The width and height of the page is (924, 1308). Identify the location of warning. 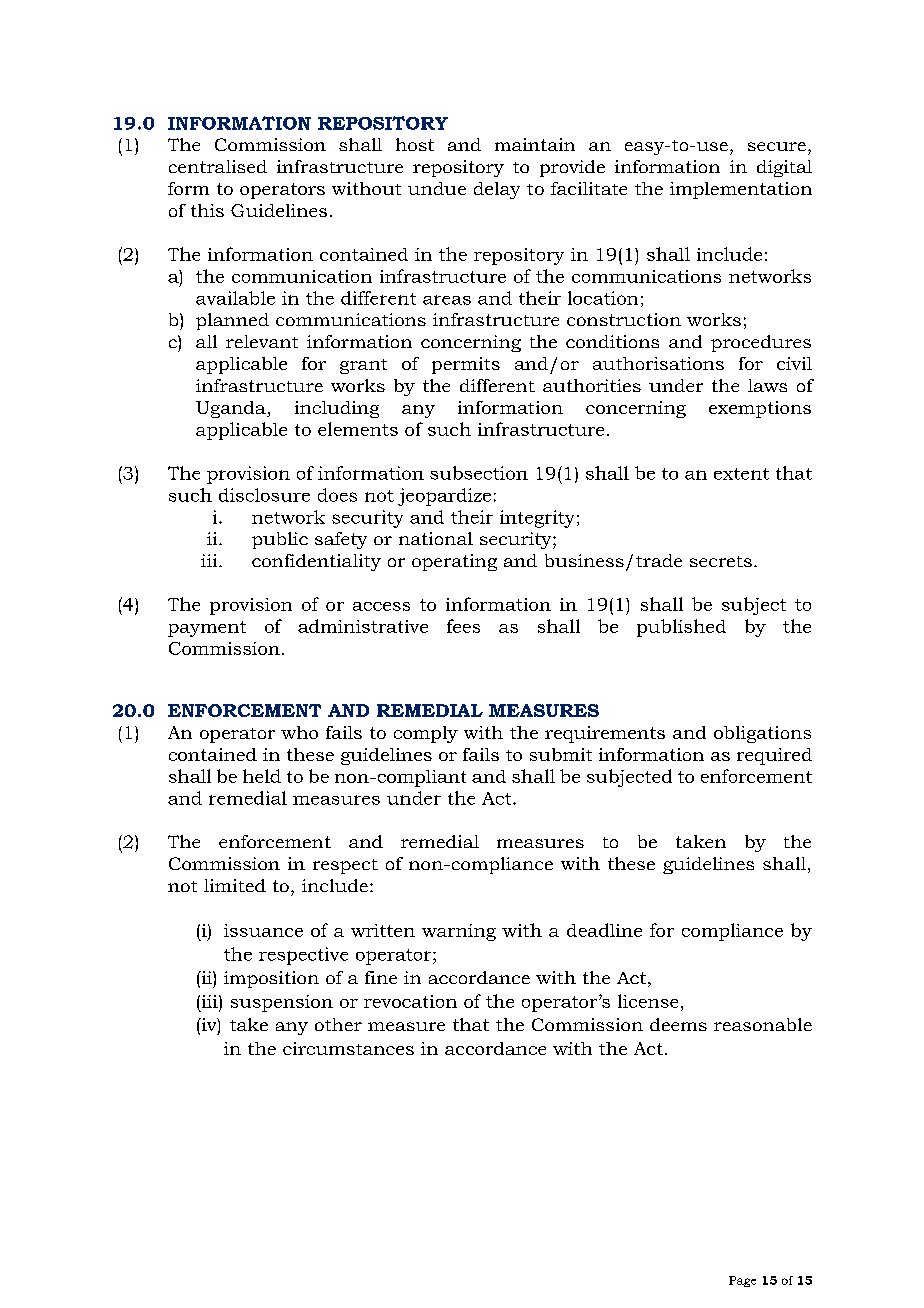
(459, 932).
